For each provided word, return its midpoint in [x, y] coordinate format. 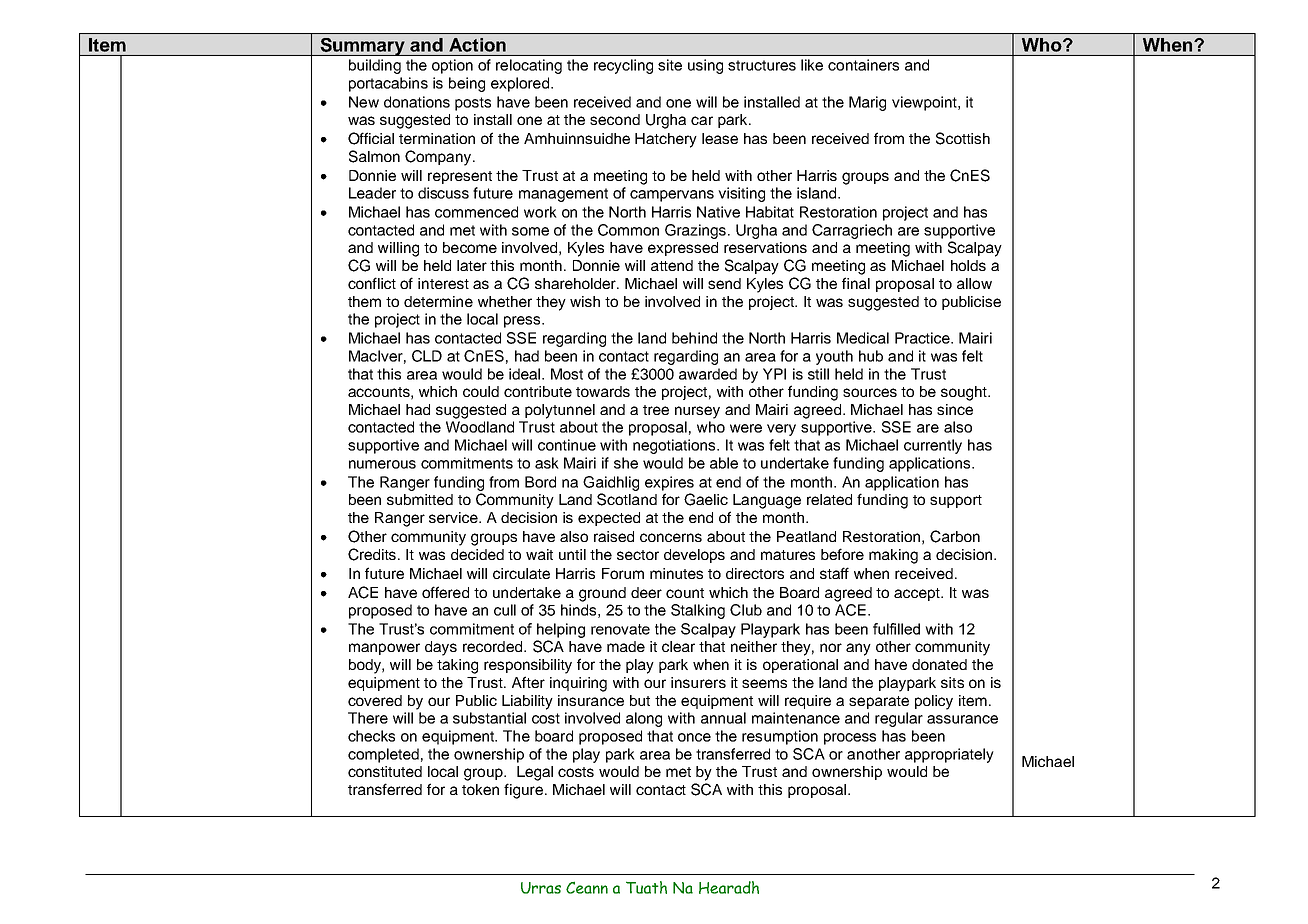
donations [417, 102]
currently [933, 446]
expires [669, 483]
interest [443, 283]
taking [457, 666]
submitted [420, 499]
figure [525, 791]
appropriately [949, 755]
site [670, 65]
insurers [698, 682]
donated [939, 664]
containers [863, 65]
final [856, 283]
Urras [541, 888]
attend [672, 265]
